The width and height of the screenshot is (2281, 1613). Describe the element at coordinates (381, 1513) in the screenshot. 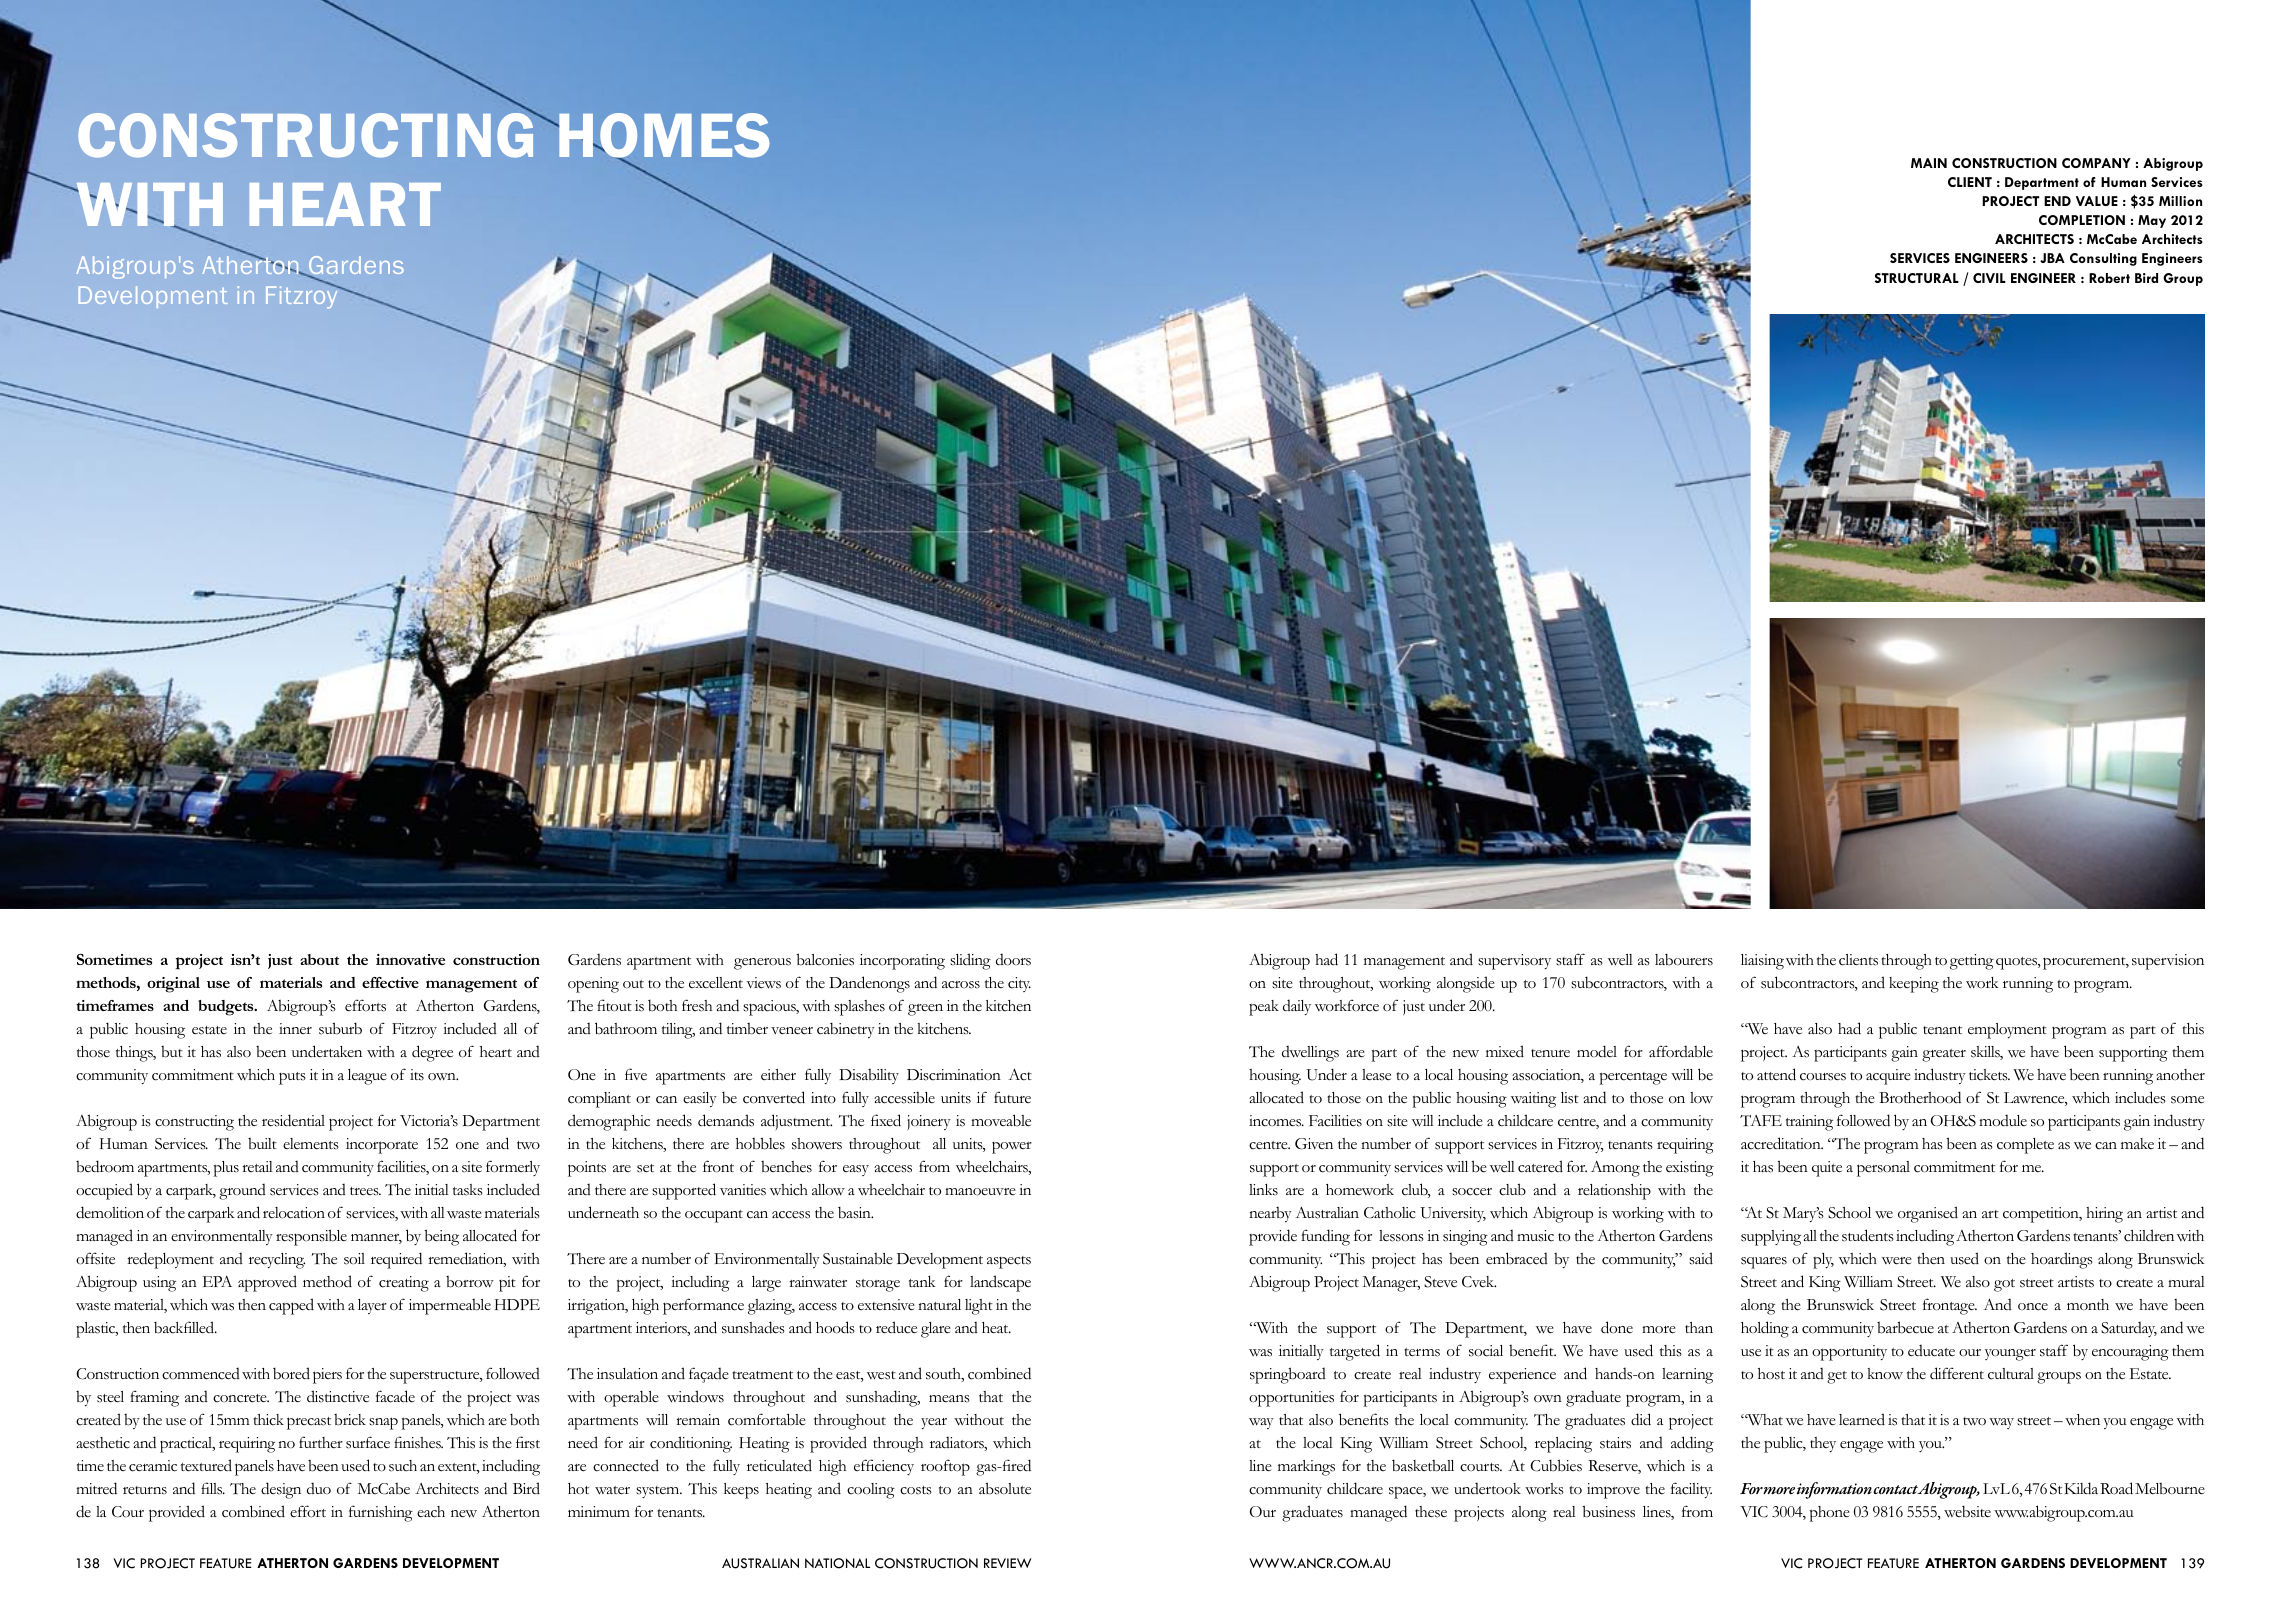

I see `furnishing` at that location.
